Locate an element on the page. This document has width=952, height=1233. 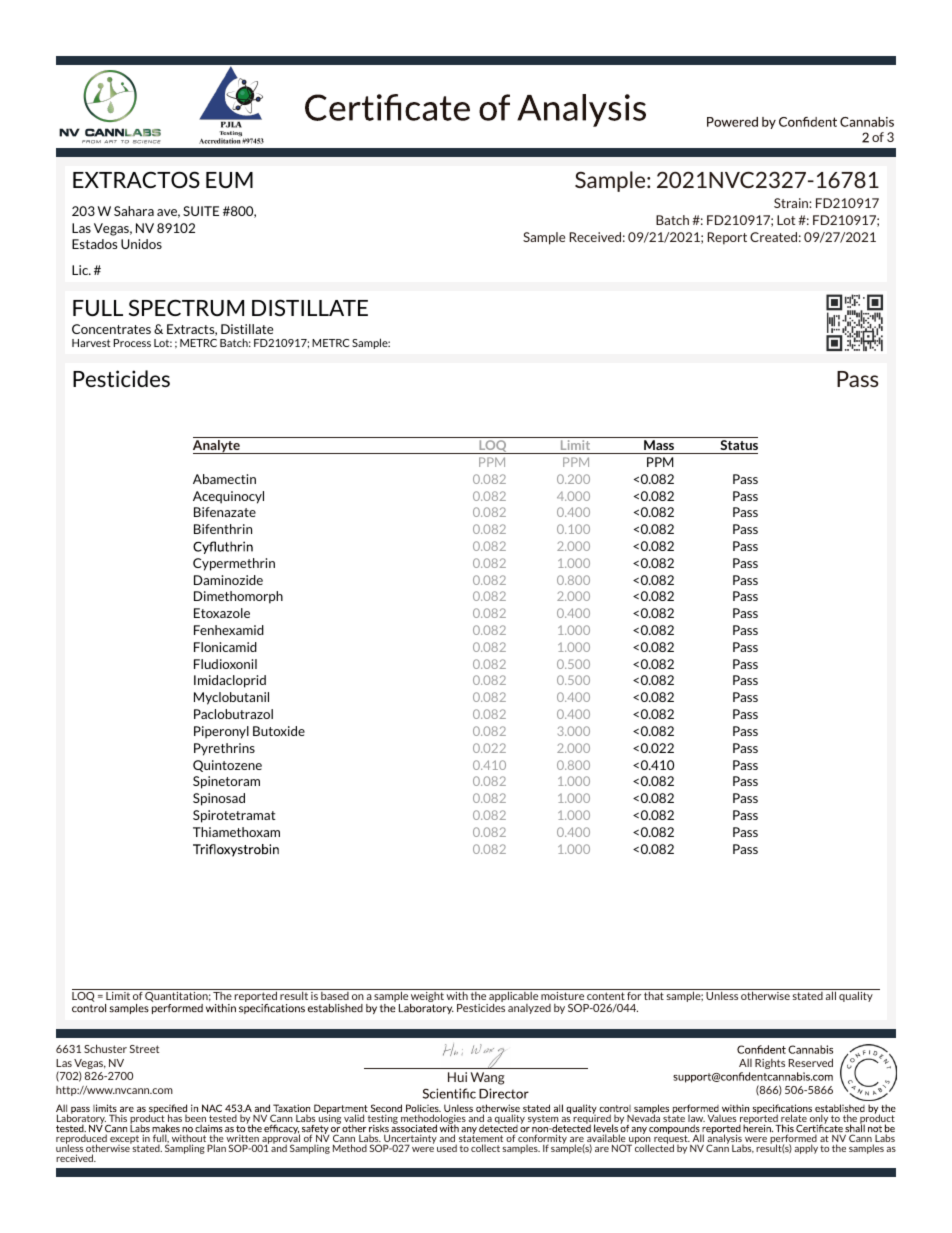
Sahara is located at coordinates (134, 211).
